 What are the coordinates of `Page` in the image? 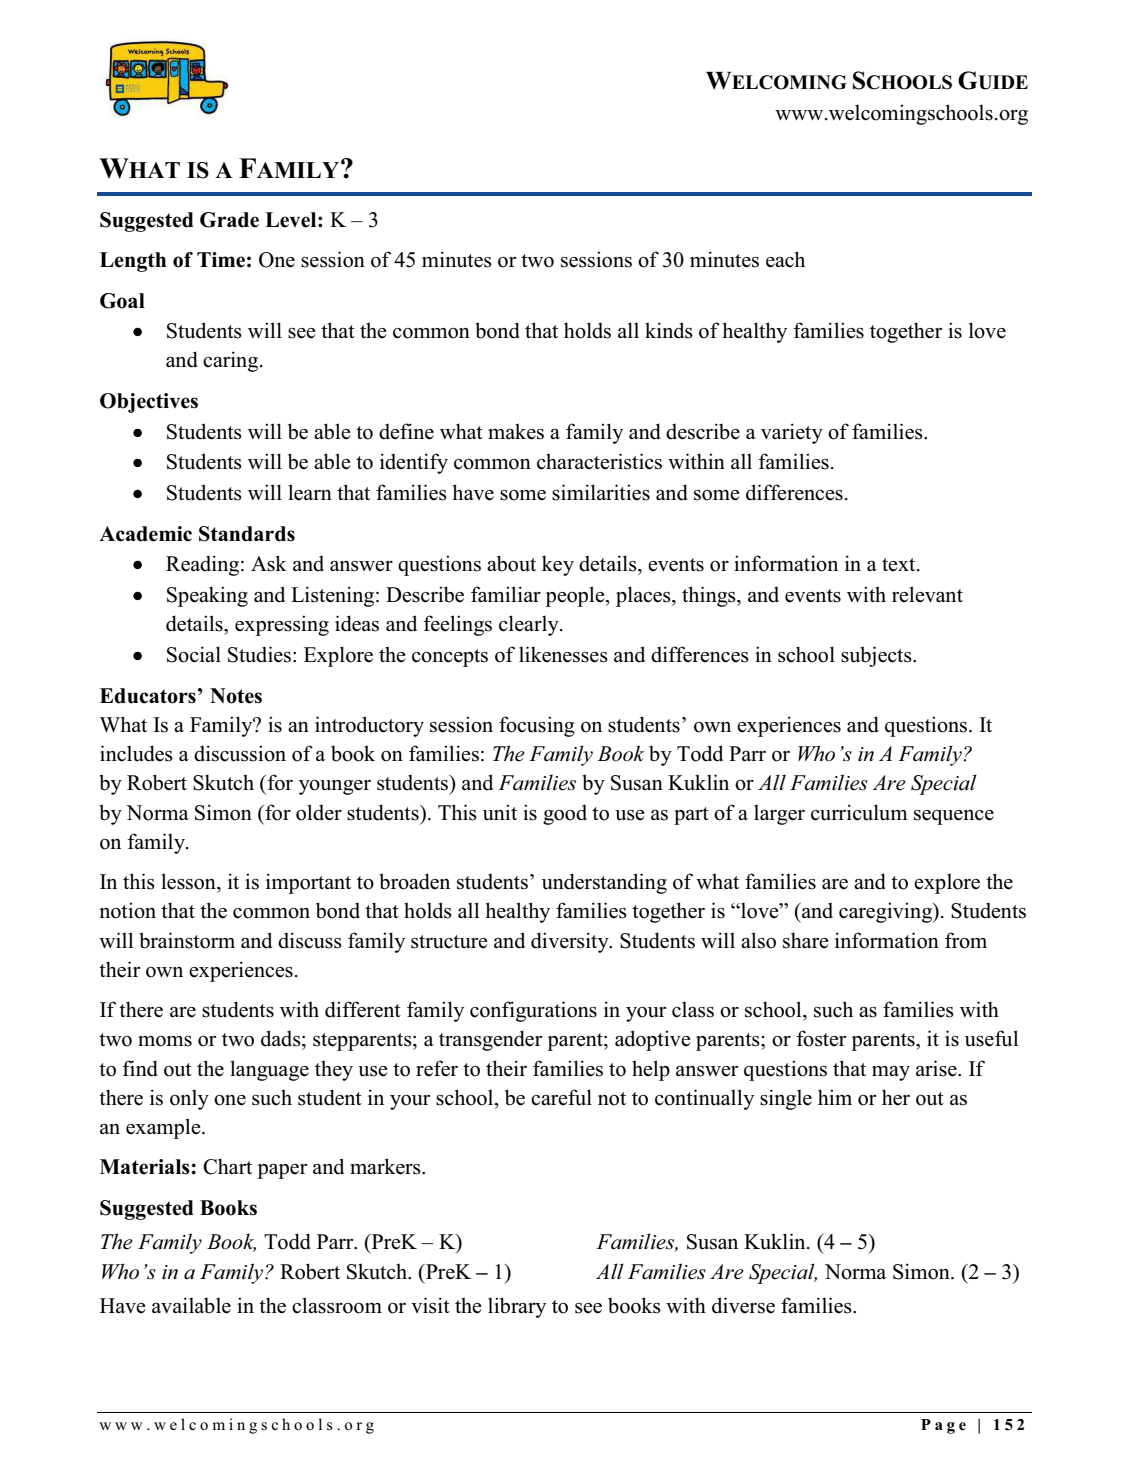 It's located at (943, 1426).
